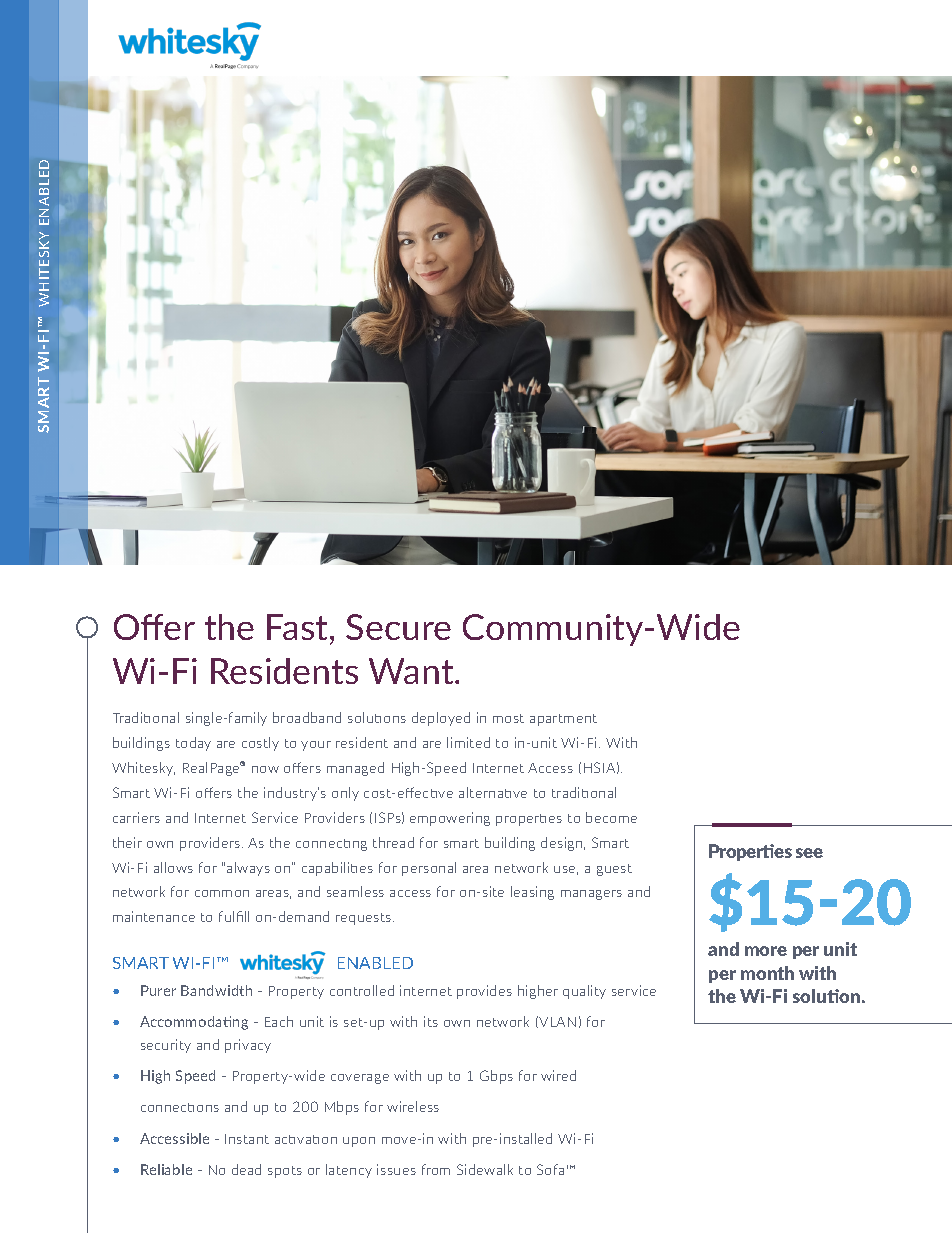 The image size is (952, 1233). Describe the element at coordinates (496, 1077) in the page. I see `Gbps` at that location.
